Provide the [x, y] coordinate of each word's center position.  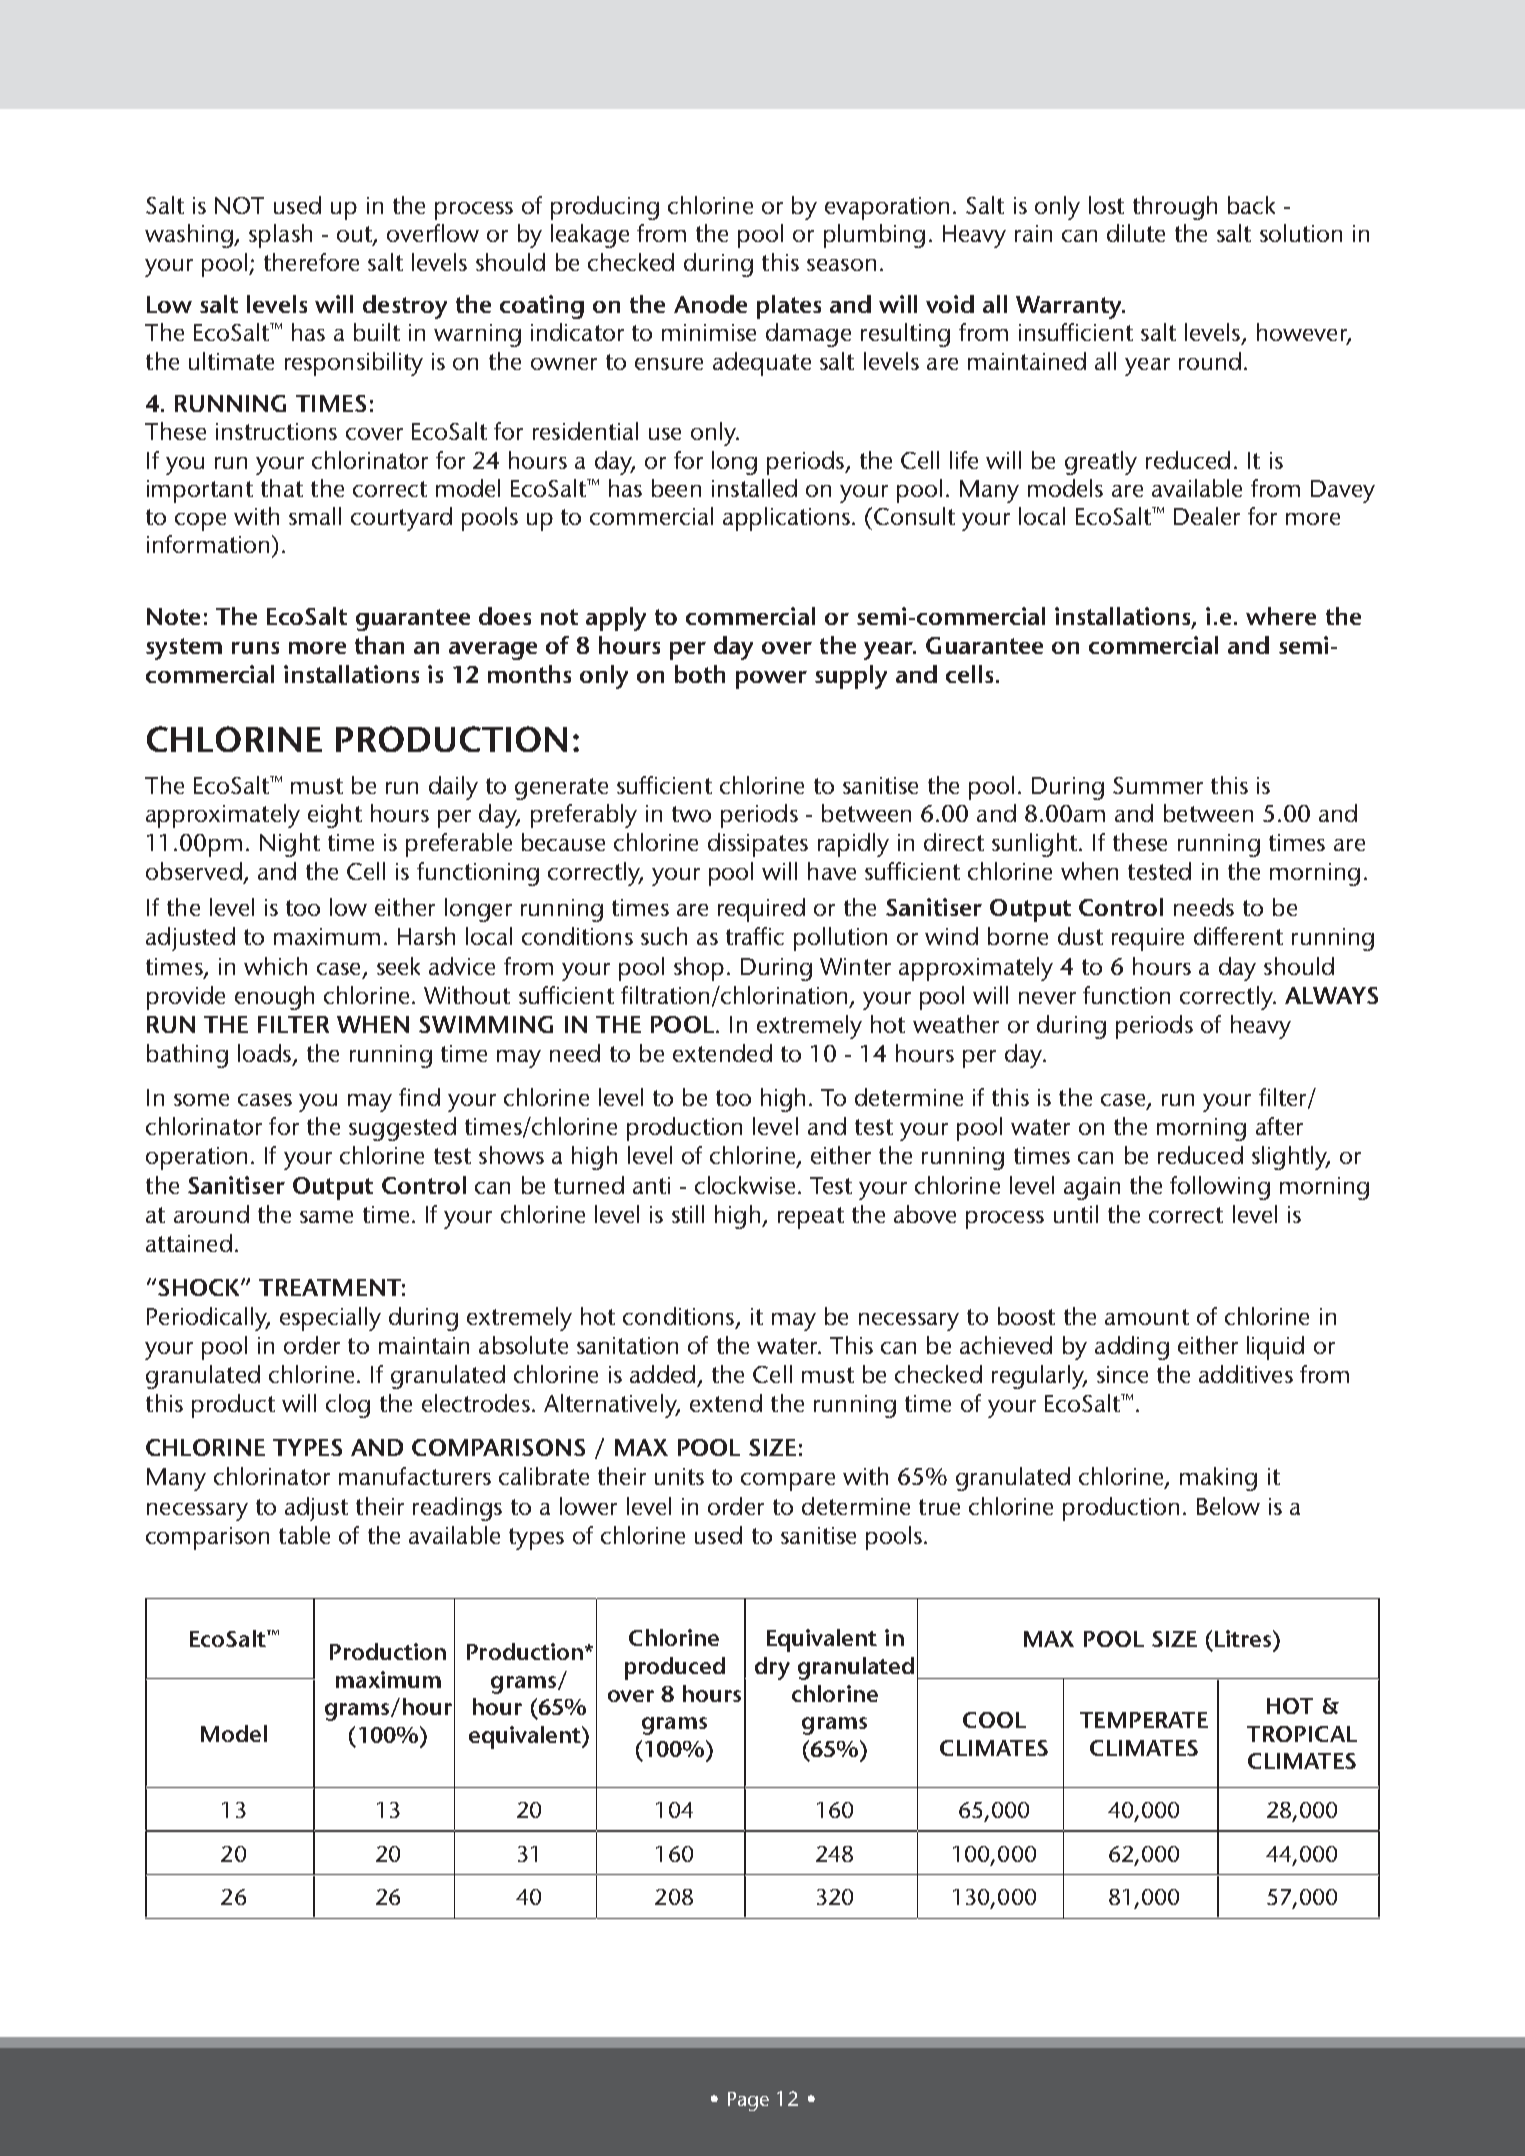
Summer [1158, 785]
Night [290, 845]
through [1175, 208]
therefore [311, 262]
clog [348, 1406]
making [1218, 1479]
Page [748, 2101]
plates [789, 307]
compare [788, 1482]
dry [772, 1668]
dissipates [758, 845]
